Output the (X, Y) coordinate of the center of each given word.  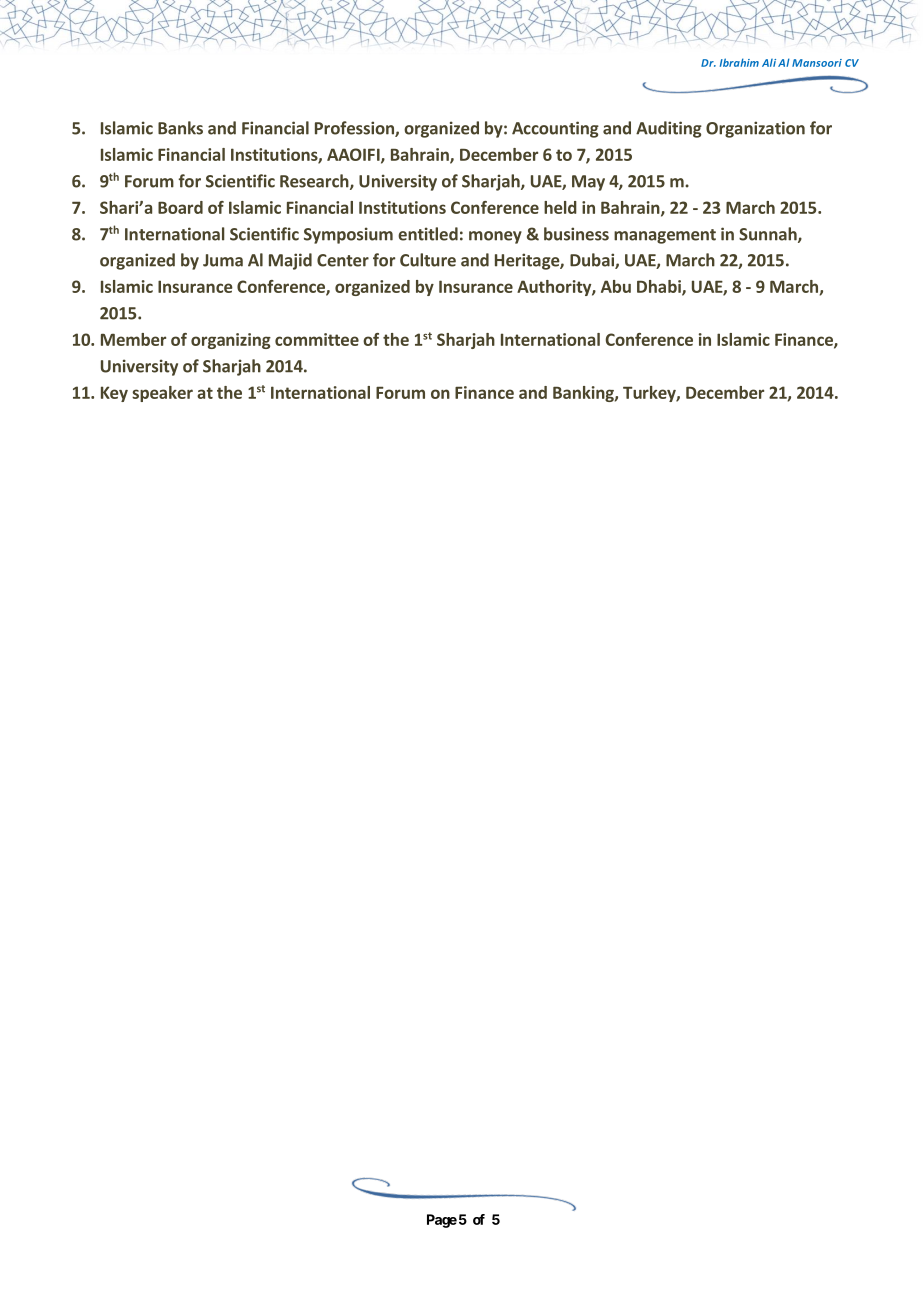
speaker (162, 394)
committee (317, 339)
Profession (355, 129)
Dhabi (660, 287)
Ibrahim (739, 62)
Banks (180, 128)
